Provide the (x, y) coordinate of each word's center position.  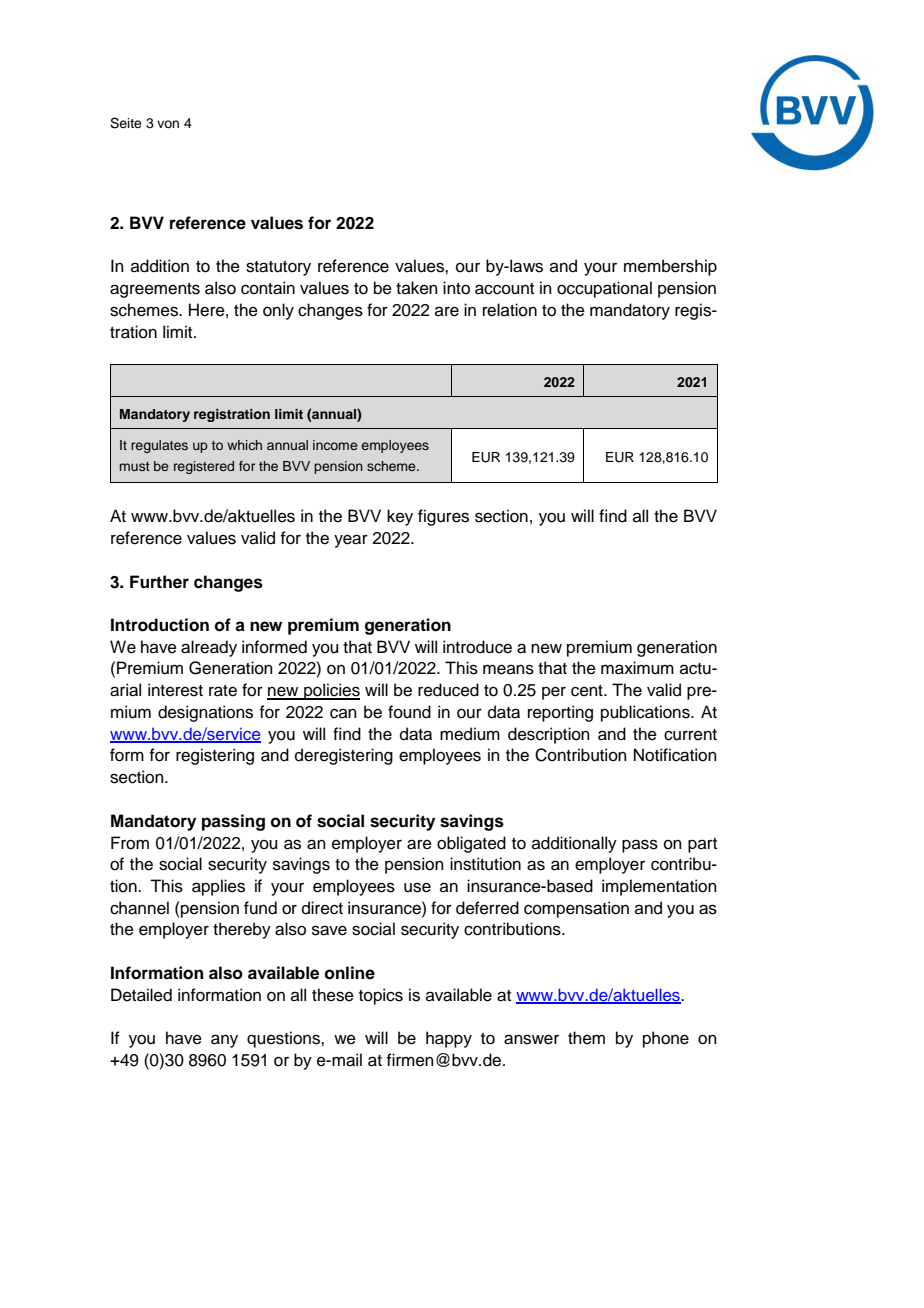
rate (223, 691)
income (335, 445)
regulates (159, 446)
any (224, 1041)
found (409, 712)
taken (417, 288)
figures (443, 517)
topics (381, 996)
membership (670, 267)
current (690, 735)
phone (666, 1039)
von (168, 124)
